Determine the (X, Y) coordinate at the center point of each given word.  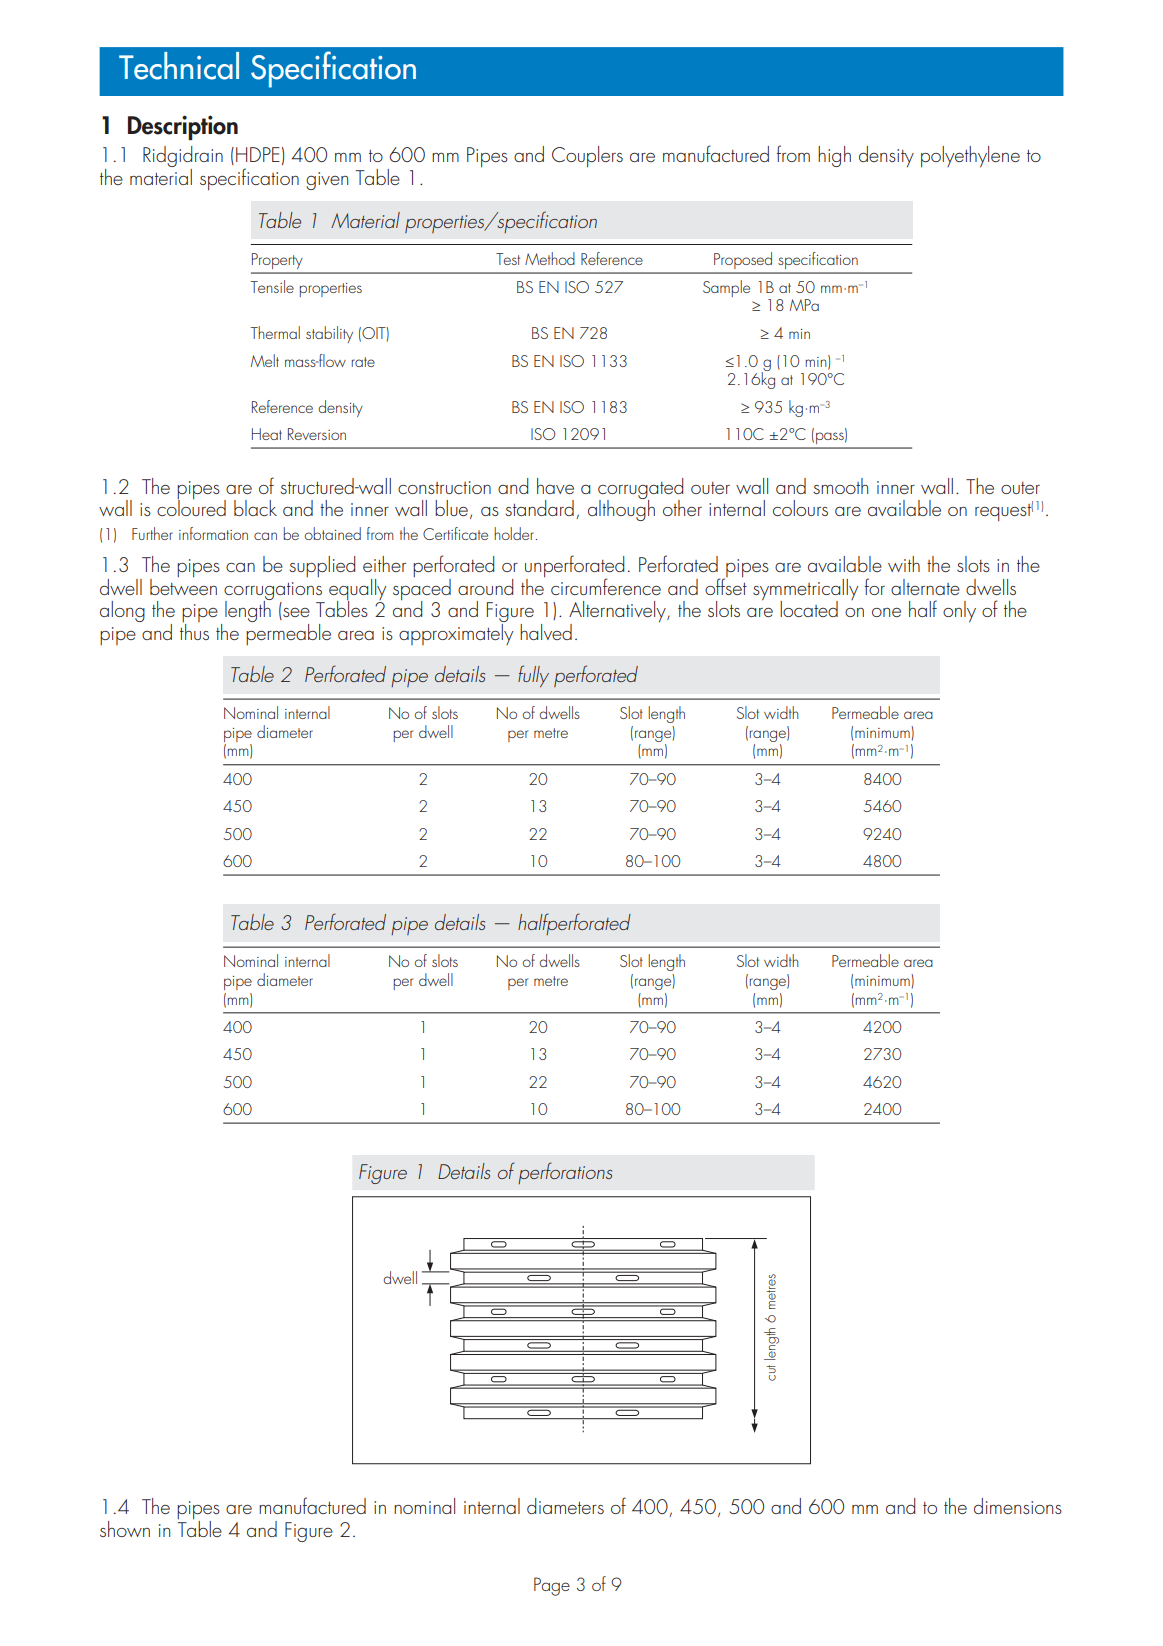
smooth (840, 486)
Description (183, 127)
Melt (265, 360)
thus (194, 630)
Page (552, 1586)
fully (533, 676)
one (886, 612)
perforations (565, 1173)
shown (125, 1529)
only (959, 612)
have (555, 486)
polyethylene (970, 157)
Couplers (587, 156)
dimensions (1018, 1506)
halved (546, 632)
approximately (456, 633)
